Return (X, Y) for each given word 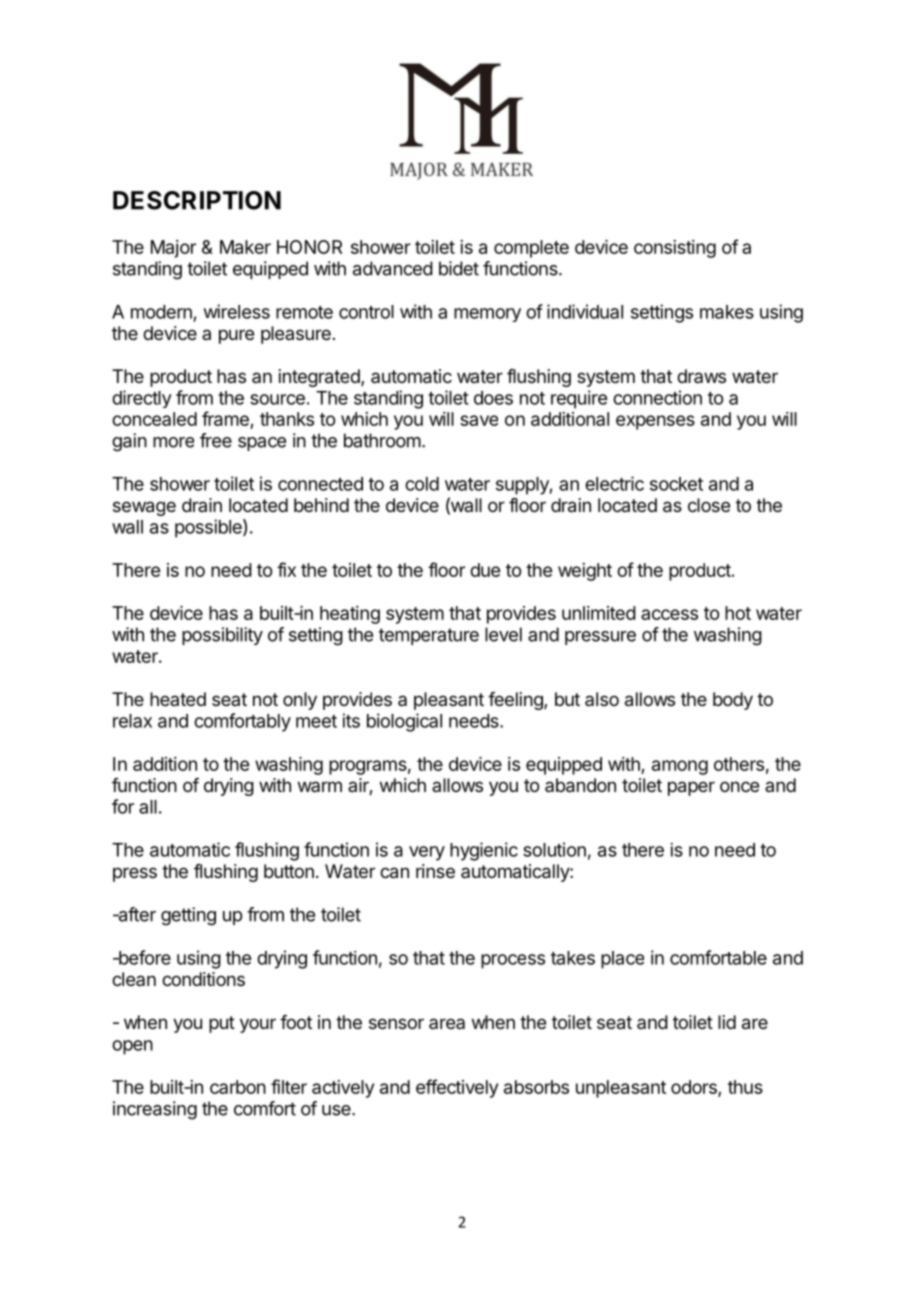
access (669, 614)
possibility (222, 636)
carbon (238, 1087)
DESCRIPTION (197, 200)
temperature (429, 636)
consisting (675, 249)
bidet (459, 268)
